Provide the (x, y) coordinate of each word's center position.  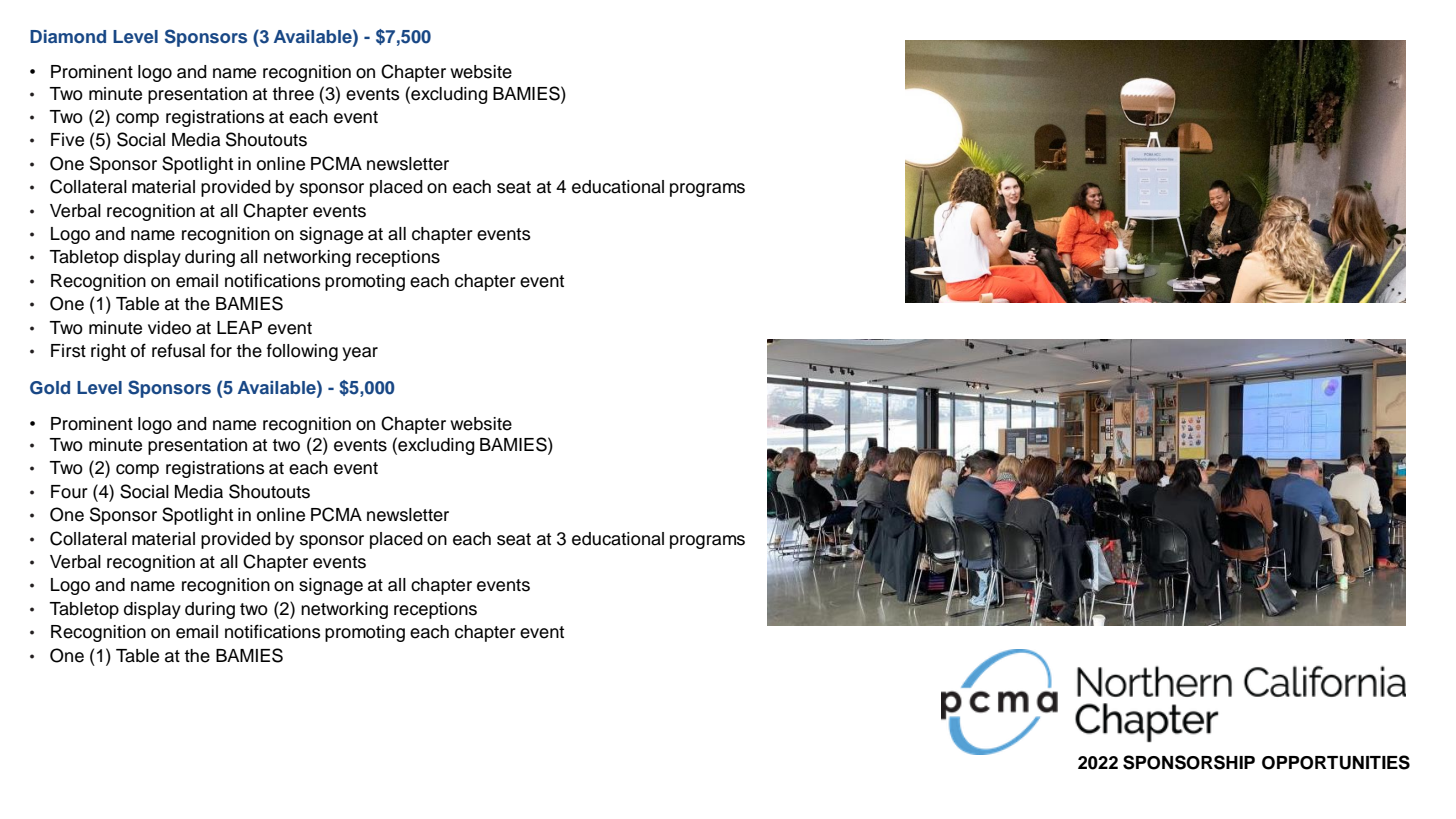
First (68, 351)
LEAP (239, 327)
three (293, 94)
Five (67, 140)
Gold (50, 388)
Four (69, 492)
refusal (178, 350)
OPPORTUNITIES (1336, 762)
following (302, 352)
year (360, 354)
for (221, 350)
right (108, 352)
